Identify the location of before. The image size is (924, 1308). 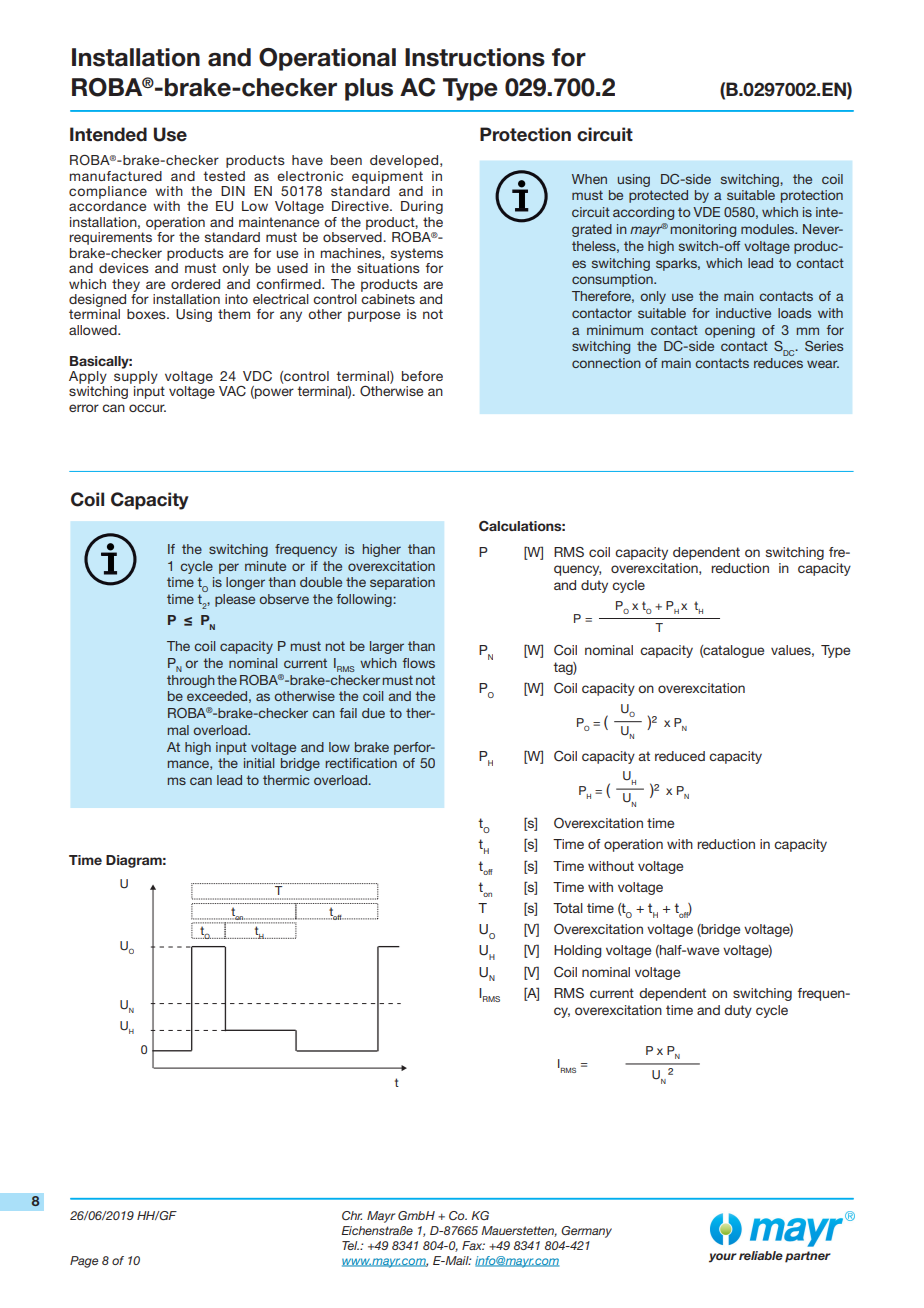
(422, 376).
